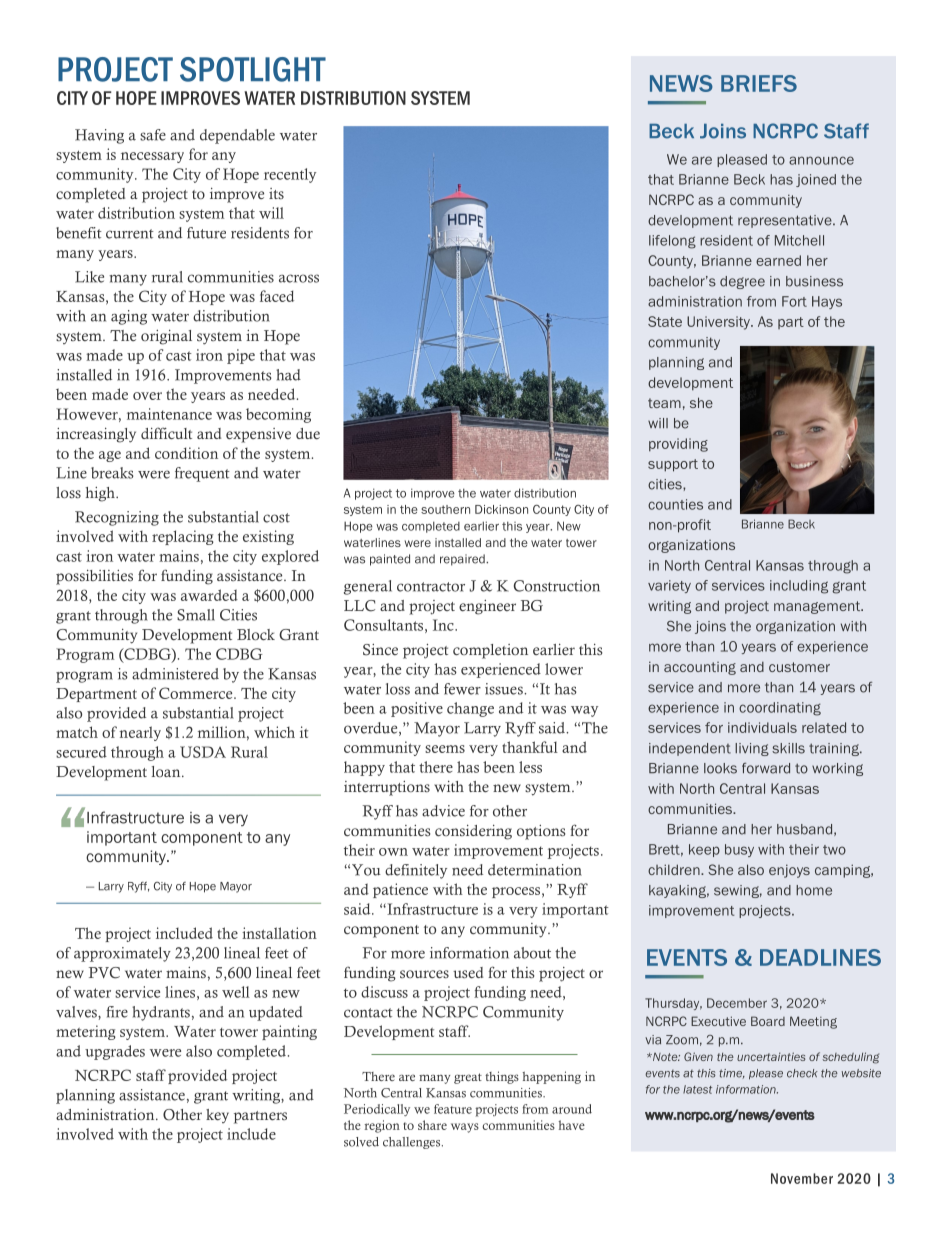 The height and width of the document is (1233, 952). I want to click on engineer, so click(487, 607).
